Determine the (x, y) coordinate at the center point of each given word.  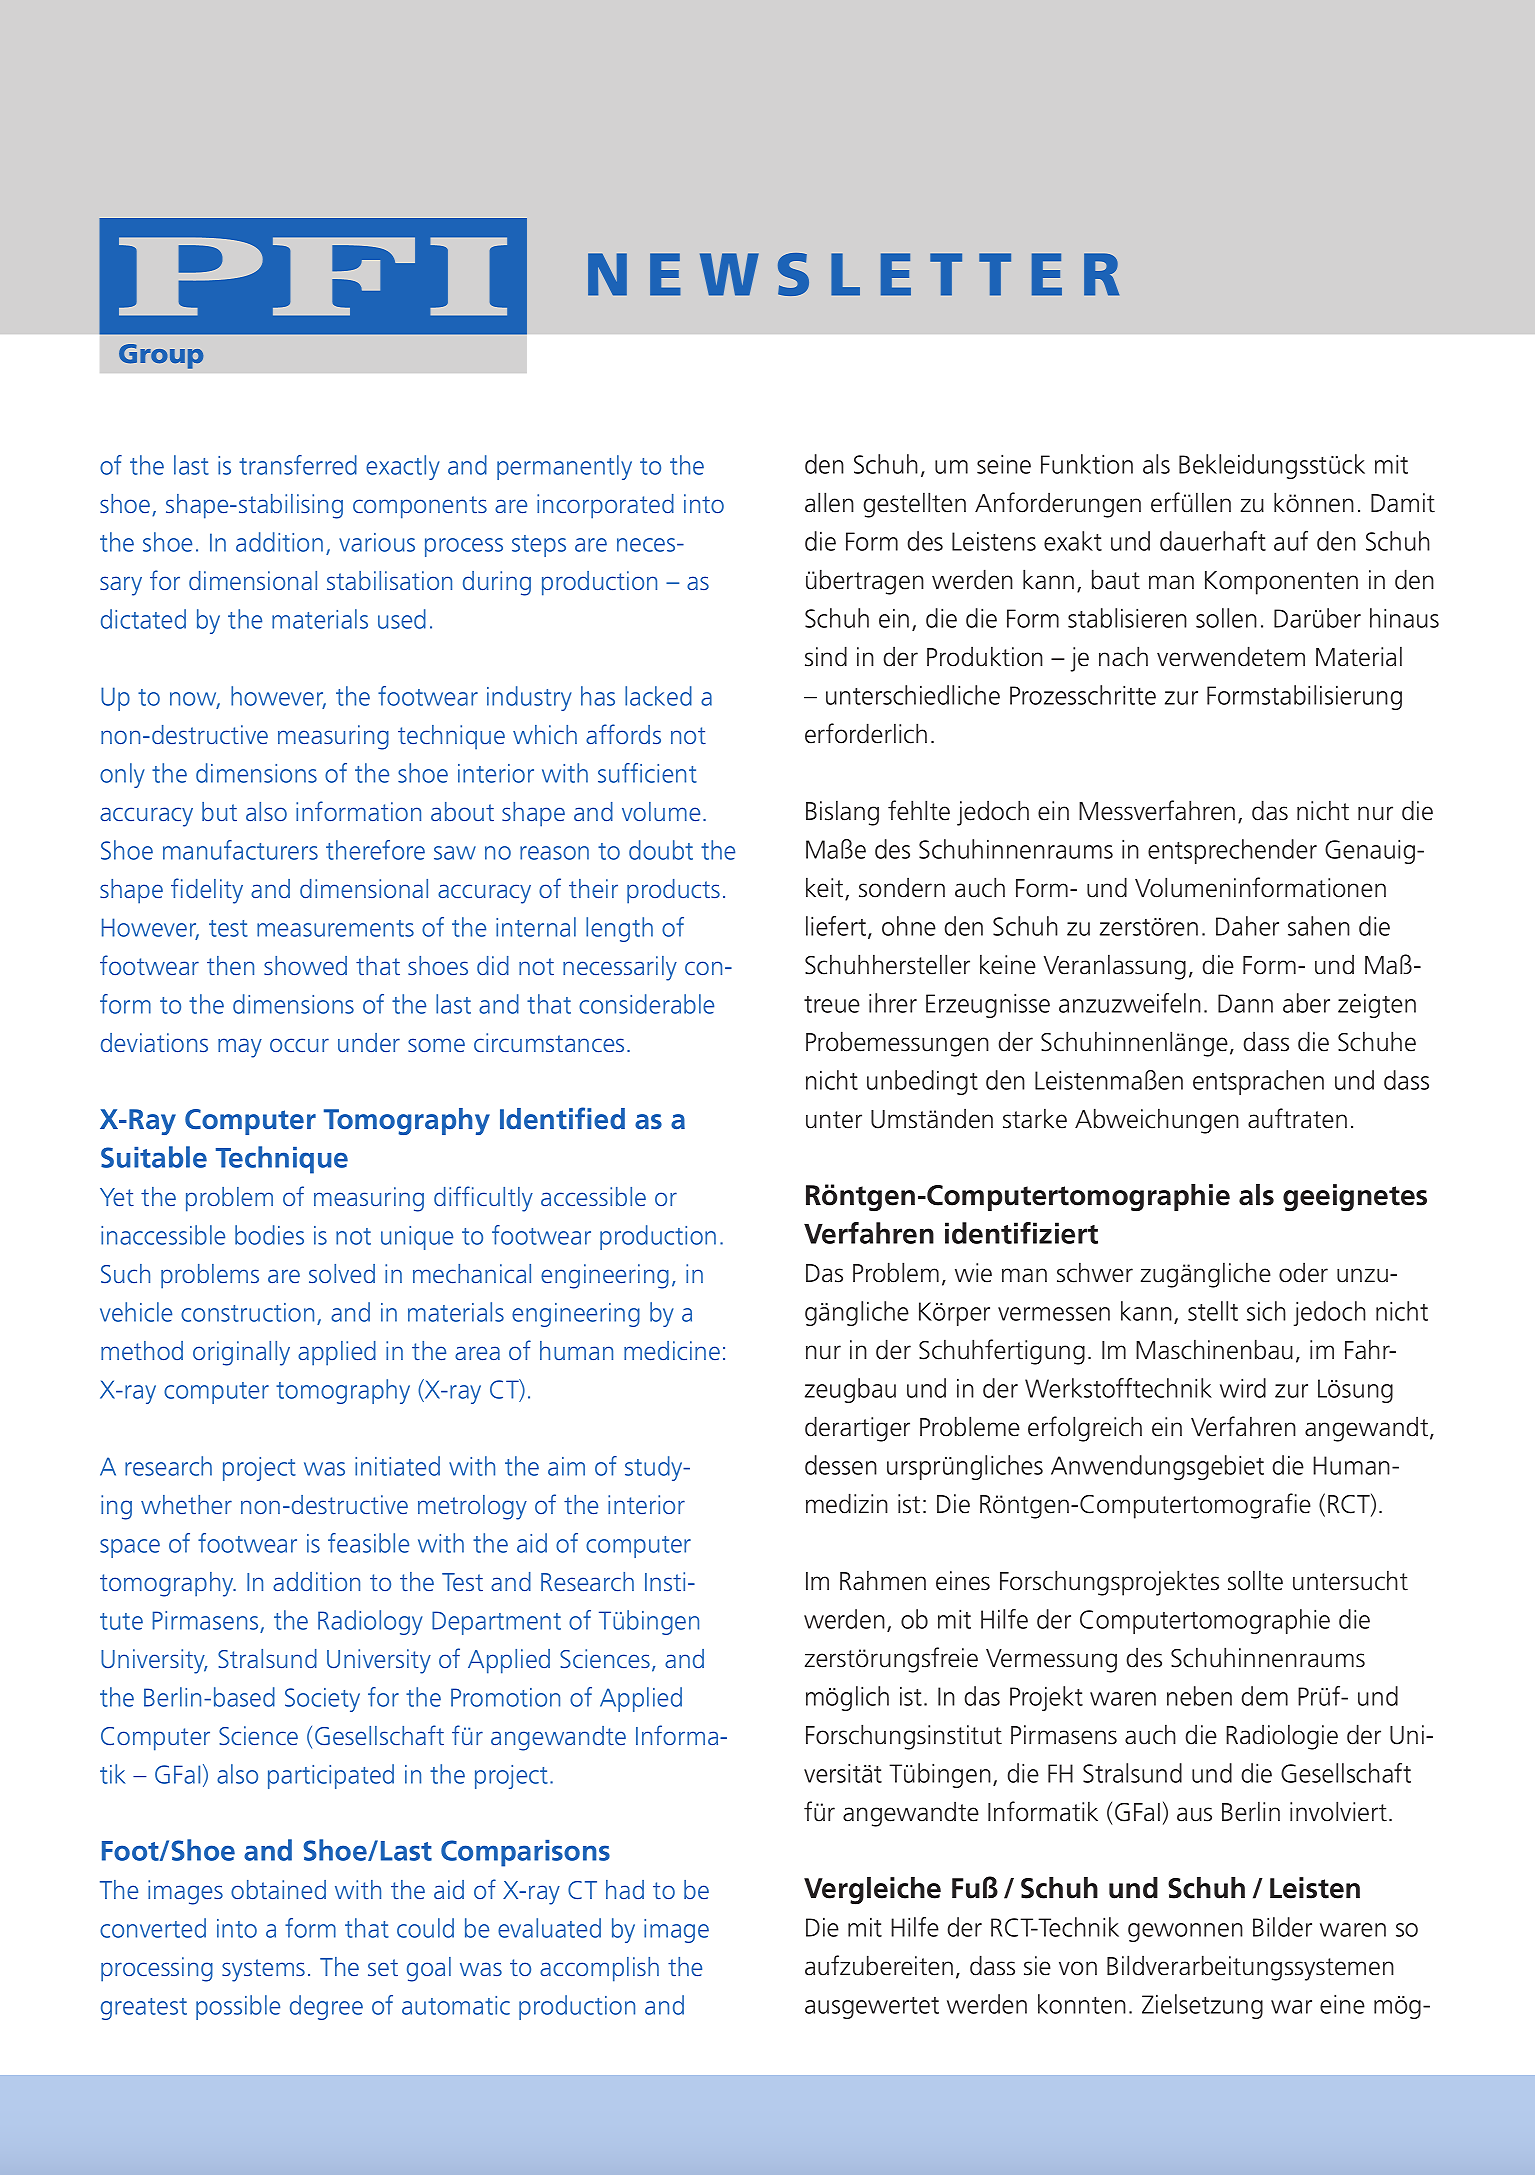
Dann (1245, 1003)
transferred (298, 465)
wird (1243, 1388)
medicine (672, 1350)
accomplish (599, 1969)
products (673, 891)
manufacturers (240, 850)
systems (263, 1970)
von (1078, 1968)
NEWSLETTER (853, 274)
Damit (1403, 503)
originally (241, 1353)
